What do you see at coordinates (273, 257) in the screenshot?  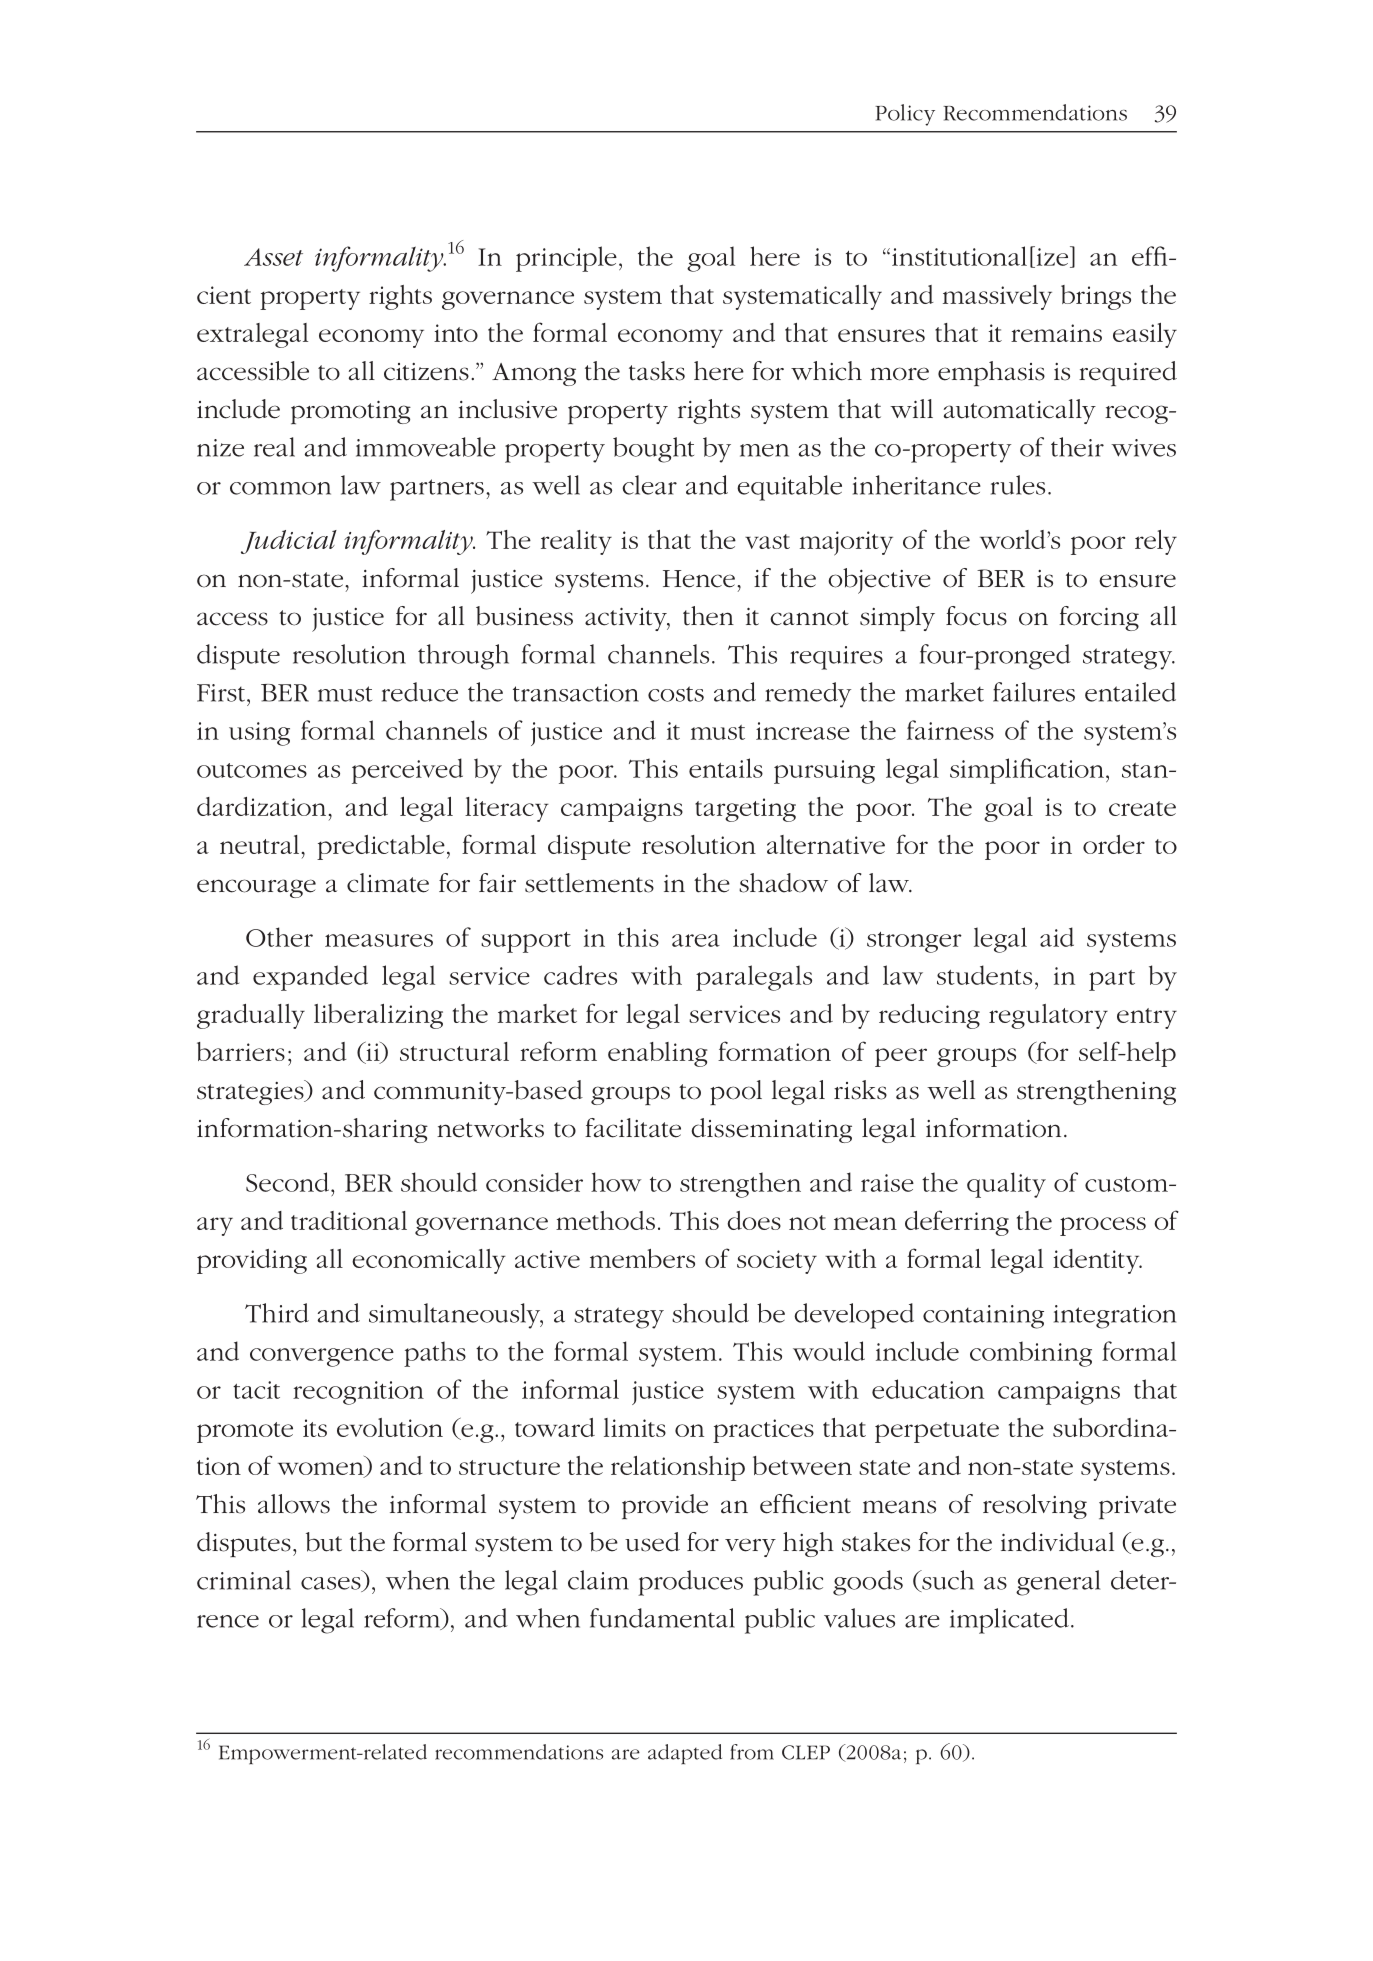 I see `Asset` at bounding box center [273, 257].
